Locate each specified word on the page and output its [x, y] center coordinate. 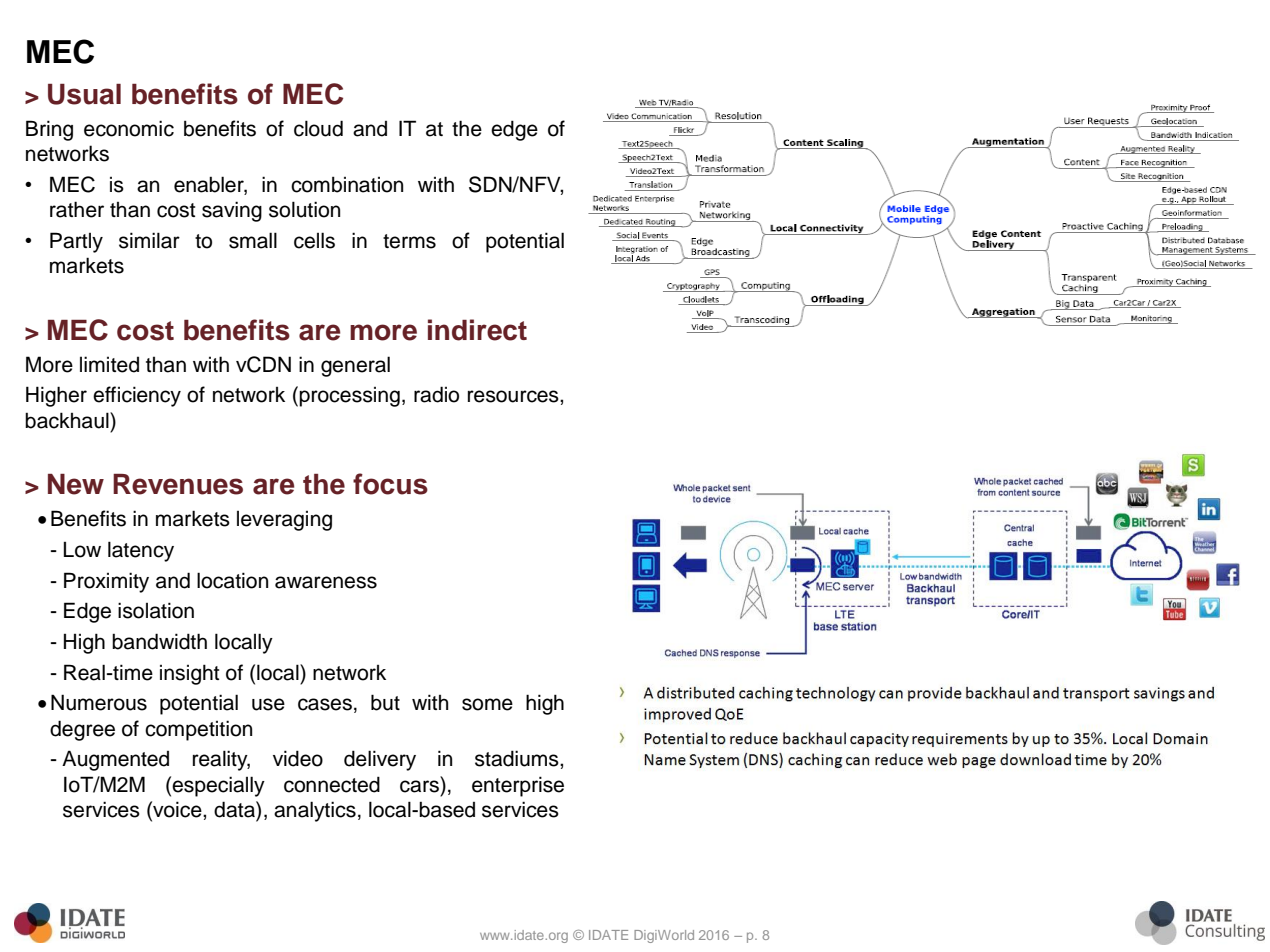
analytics [315, 811]
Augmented [115, 760]
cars [419, 786]
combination [347, 184]
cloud [318, 128]
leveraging [284, 521]
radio [436, 394]
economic [129, 128]
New [76, 484]
